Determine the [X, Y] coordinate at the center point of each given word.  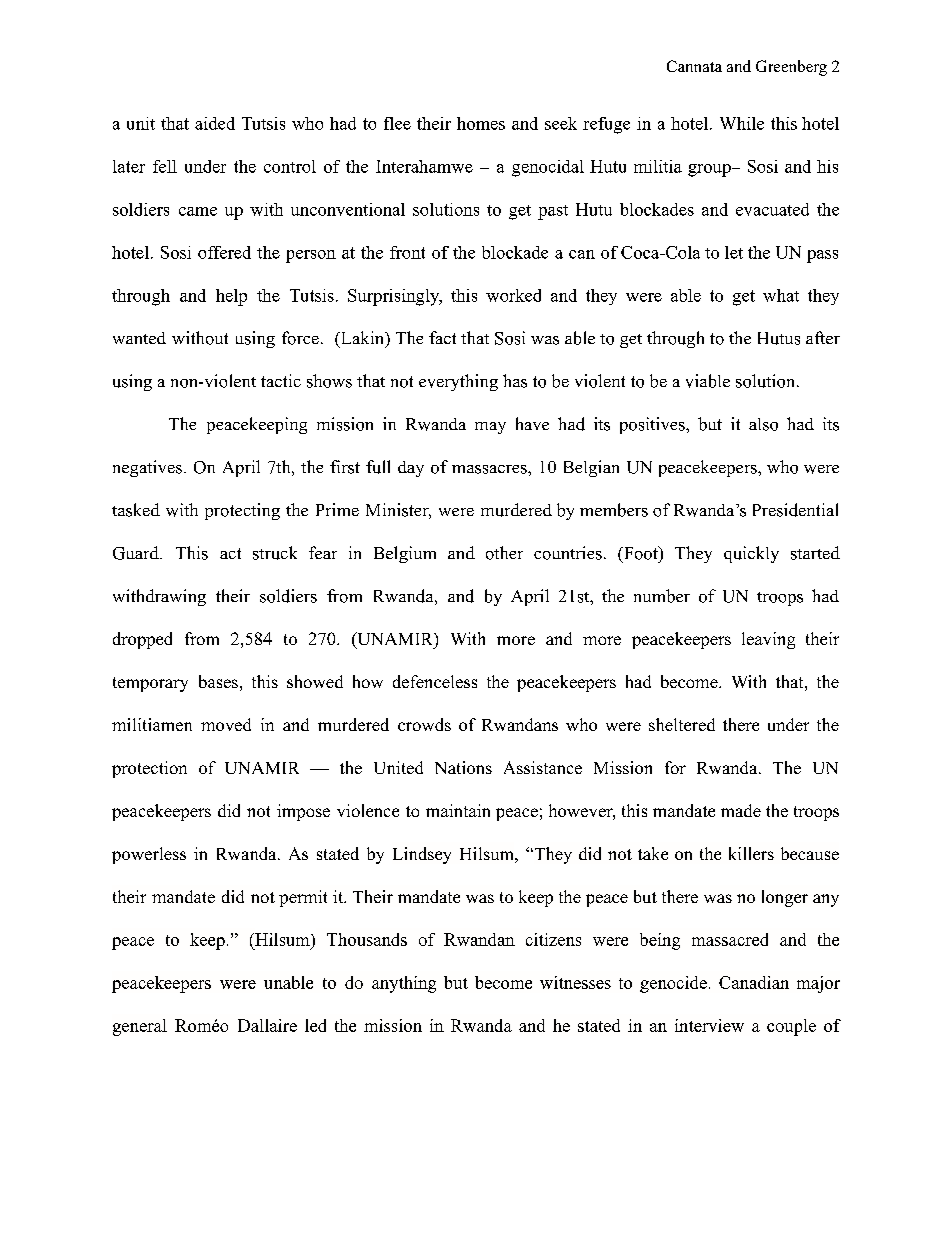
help [231, 297]
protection [149, 769]
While [742, 123]
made [741, 810]
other [504, 553]
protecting [242, 511]
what [781, 295]
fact [442, 337]
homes [481, 123]
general [140, 1027]
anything [404, 984]
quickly [751, 554]
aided [215, 123]
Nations [463, 767]
